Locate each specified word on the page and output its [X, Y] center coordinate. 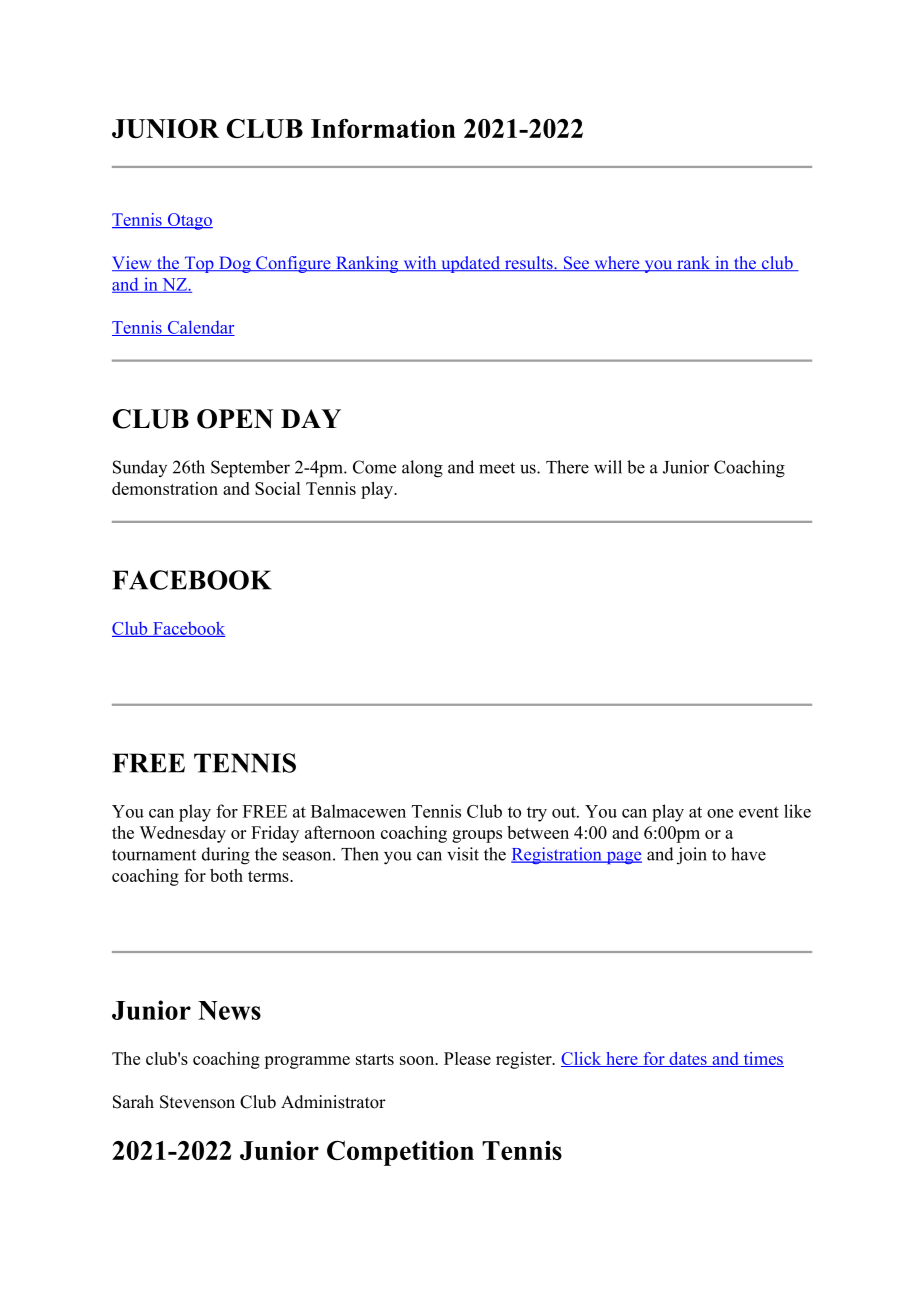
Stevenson [197, 1102]
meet [497, 468]
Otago [189, 221]
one [720, 813]
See [576, 263]
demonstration [165, 488]
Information [383, 128]
